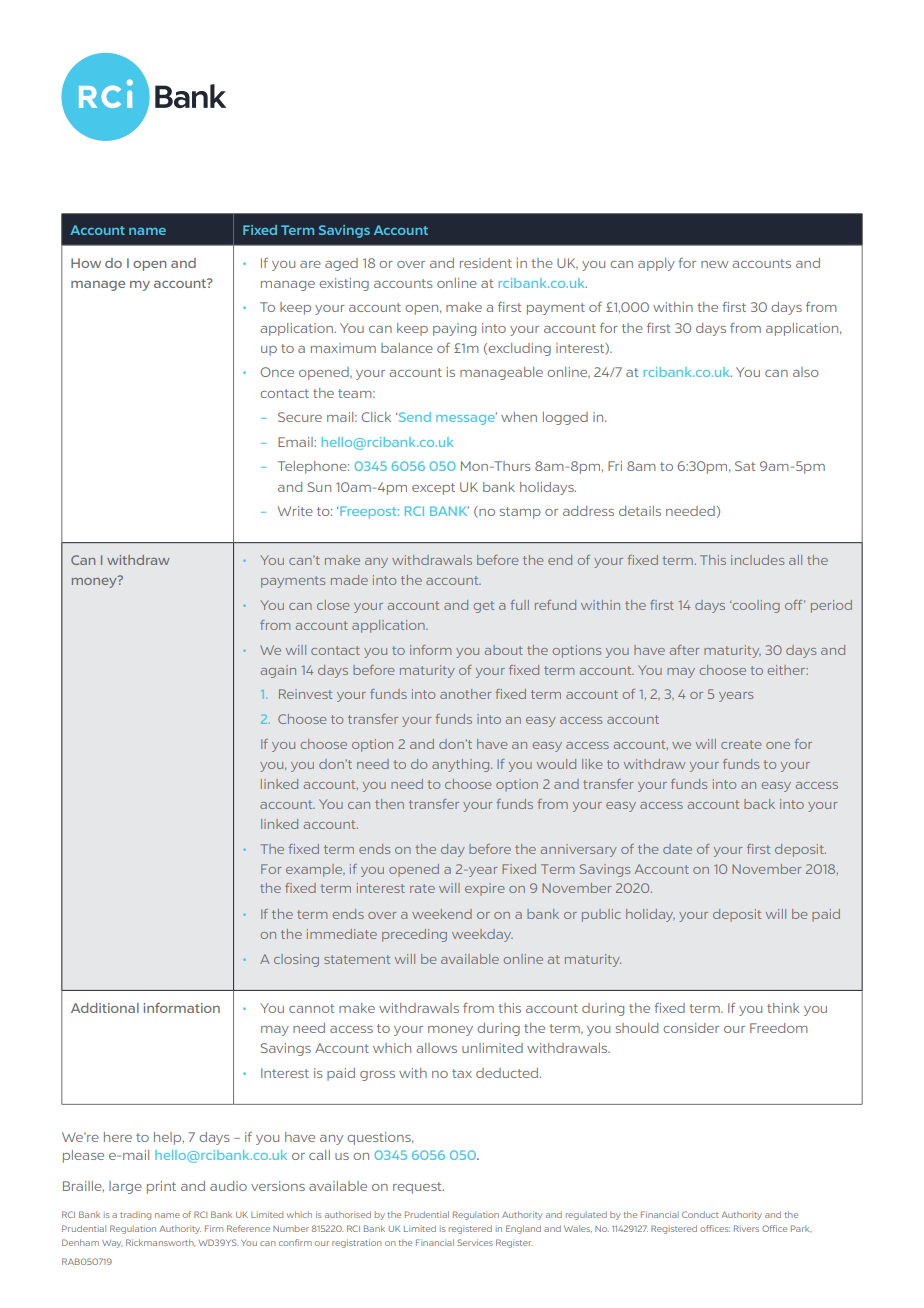 The image size is (924, 1308). What do you see at coordinates (475, 1242) in the document?
I see `Services` at bounding box center [475, 1242].
